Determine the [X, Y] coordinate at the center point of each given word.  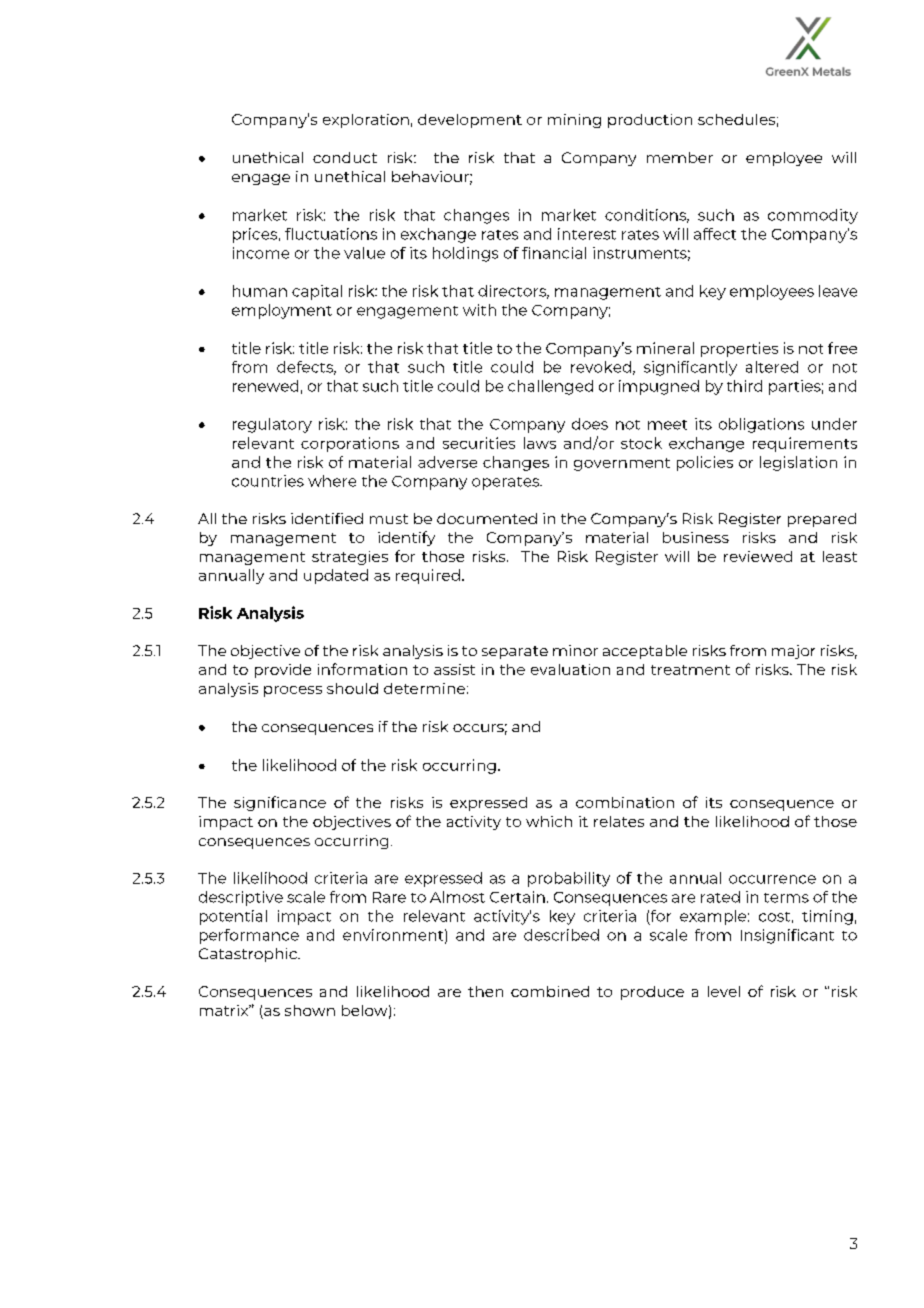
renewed [265, 386]
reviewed [758, 556]
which [549, 821]
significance [280, 803]
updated [336, 576]
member [680, 157]
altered [772, 367]
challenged [550, 387]
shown [310, 1010]
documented [487, 518]
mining [574, 121]
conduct [345, 157]
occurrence [772, 879]
